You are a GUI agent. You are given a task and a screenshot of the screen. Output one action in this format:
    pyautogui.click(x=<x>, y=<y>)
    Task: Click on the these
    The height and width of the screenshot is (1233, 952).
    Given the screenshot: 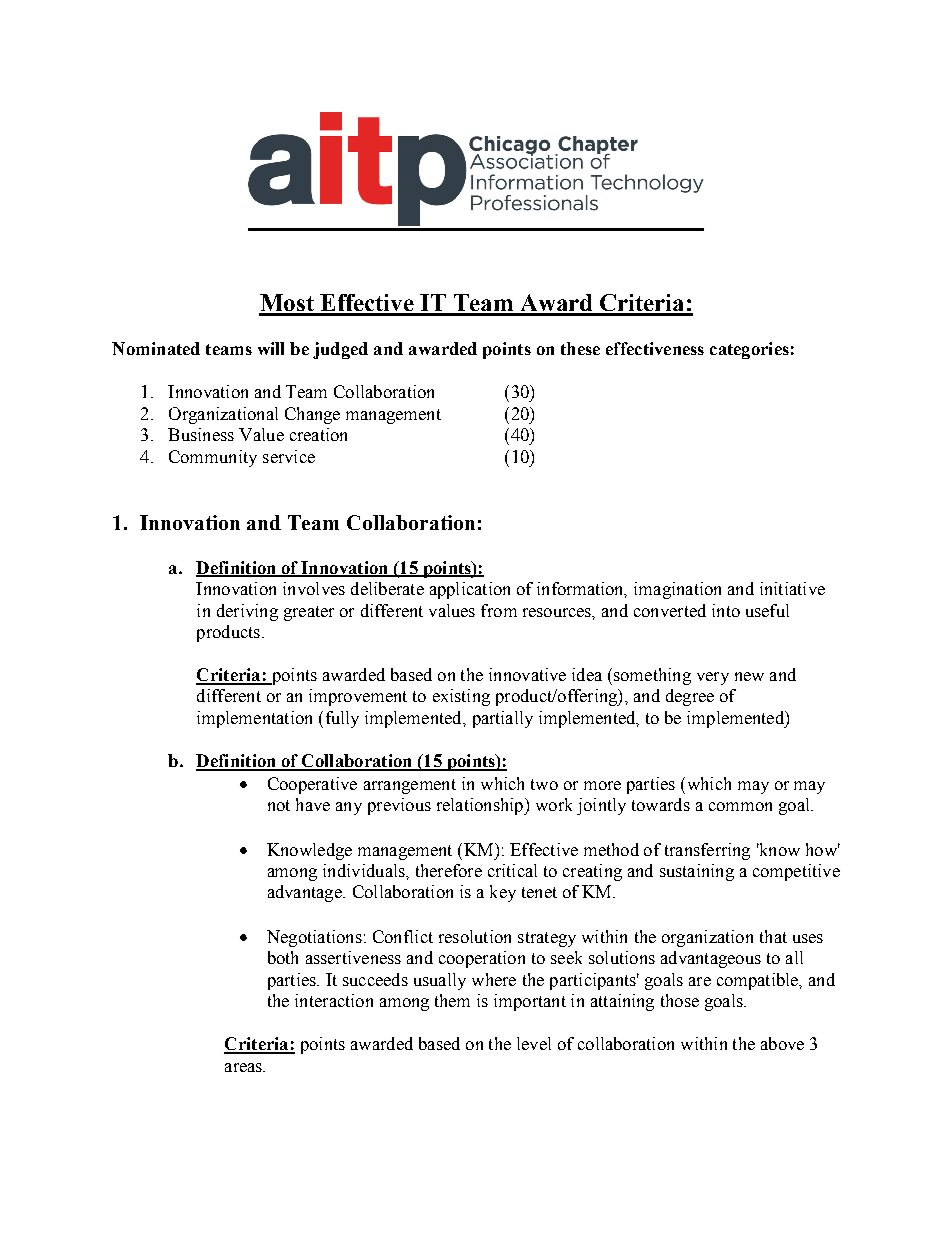 What is the action you would take?
    pyautogui.click(x=580, y=348)
